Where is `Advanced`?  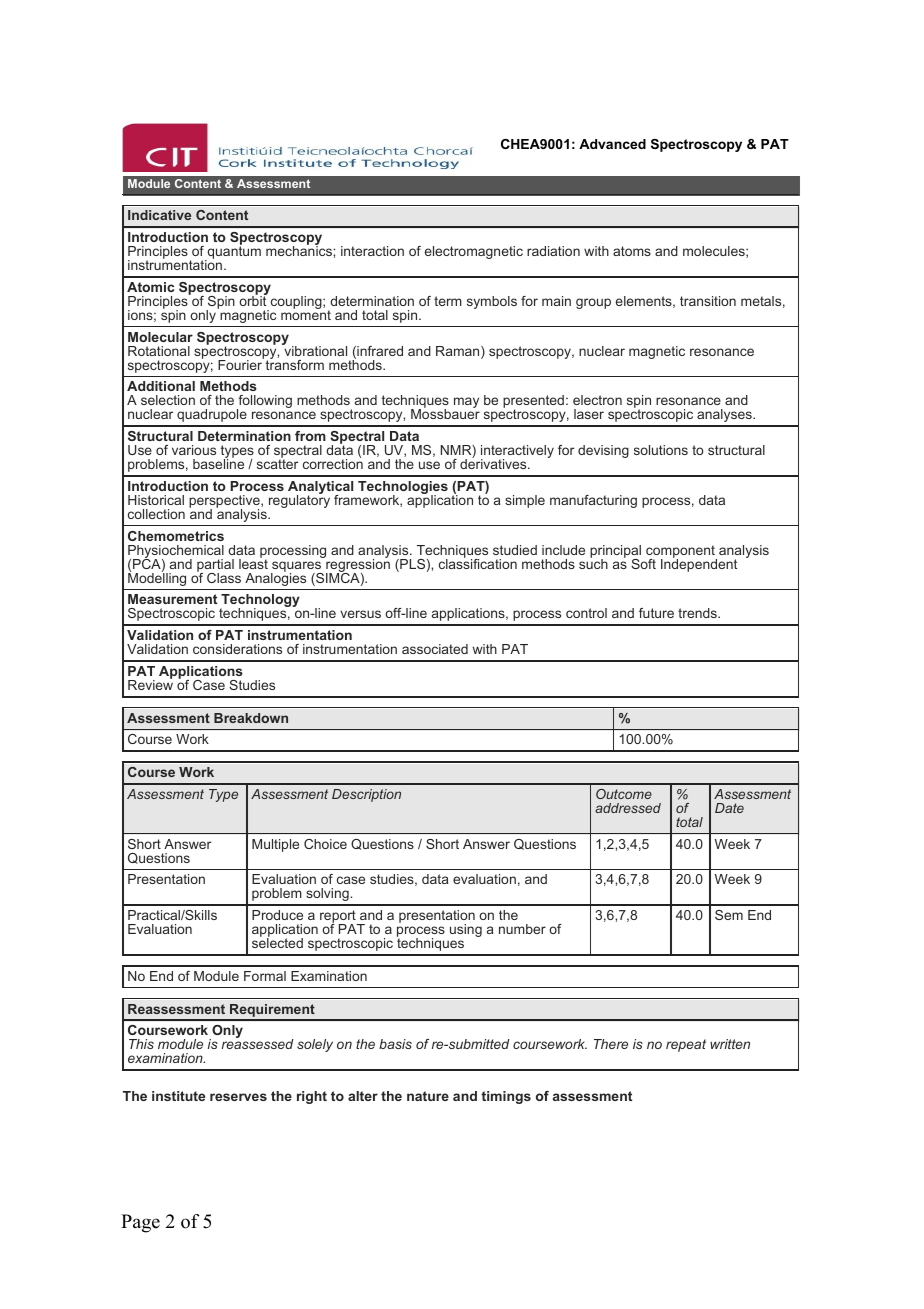 Advanced is located at coordinates (612, 144).
